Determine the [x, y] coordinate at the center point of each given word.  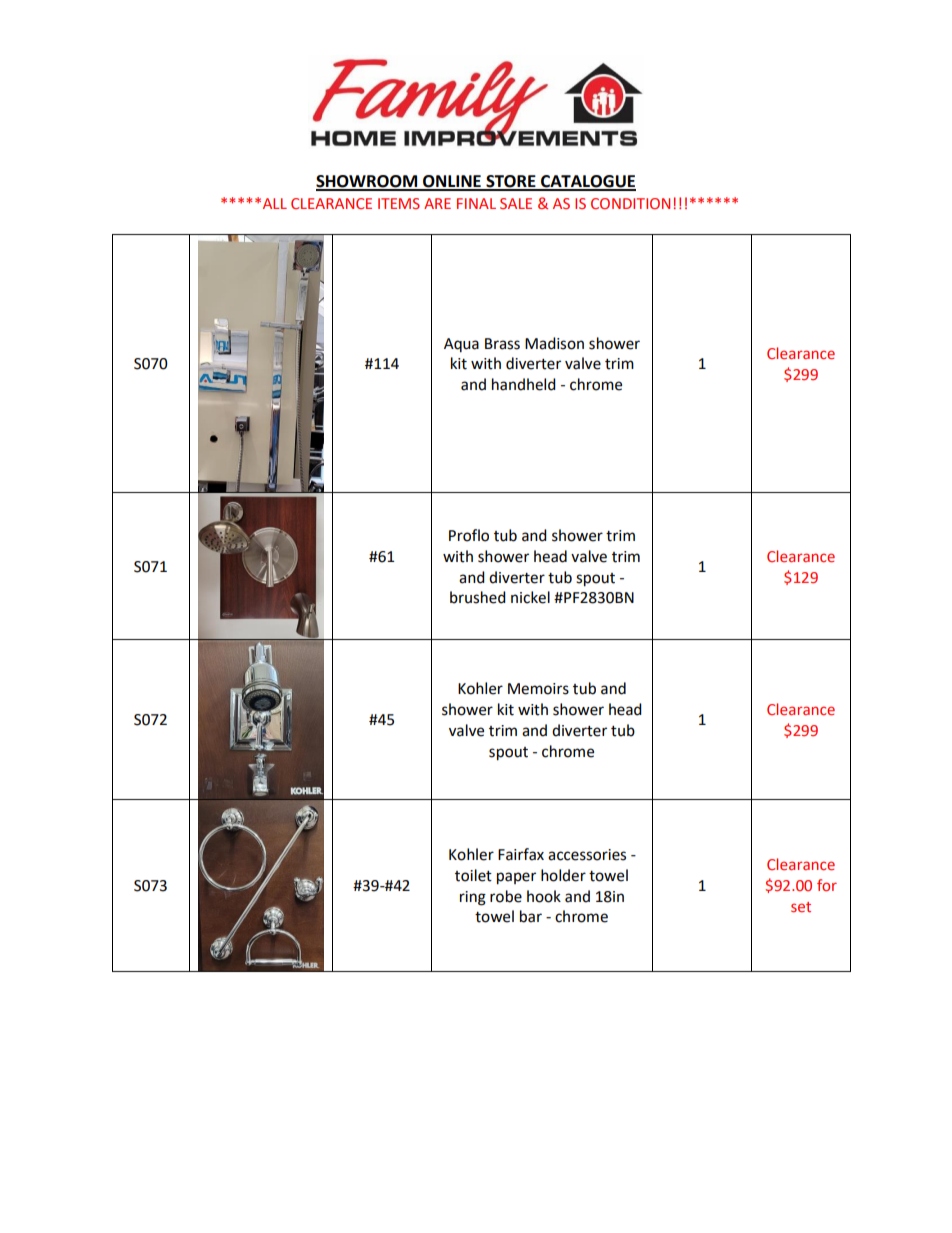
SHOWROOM [368, 182]
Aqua [461, 345]
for [827, 885]
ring [473, 898]
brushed [478, 597]
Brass [502, 344]
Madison [554, 343]
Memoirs [538, 689]
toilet [473, 875]
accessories [587, 855]
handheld [524, 384]
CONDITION [630, 203]
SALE [516, 203]
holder [563, 875]
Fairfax [521, 854]
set [801, 907]
